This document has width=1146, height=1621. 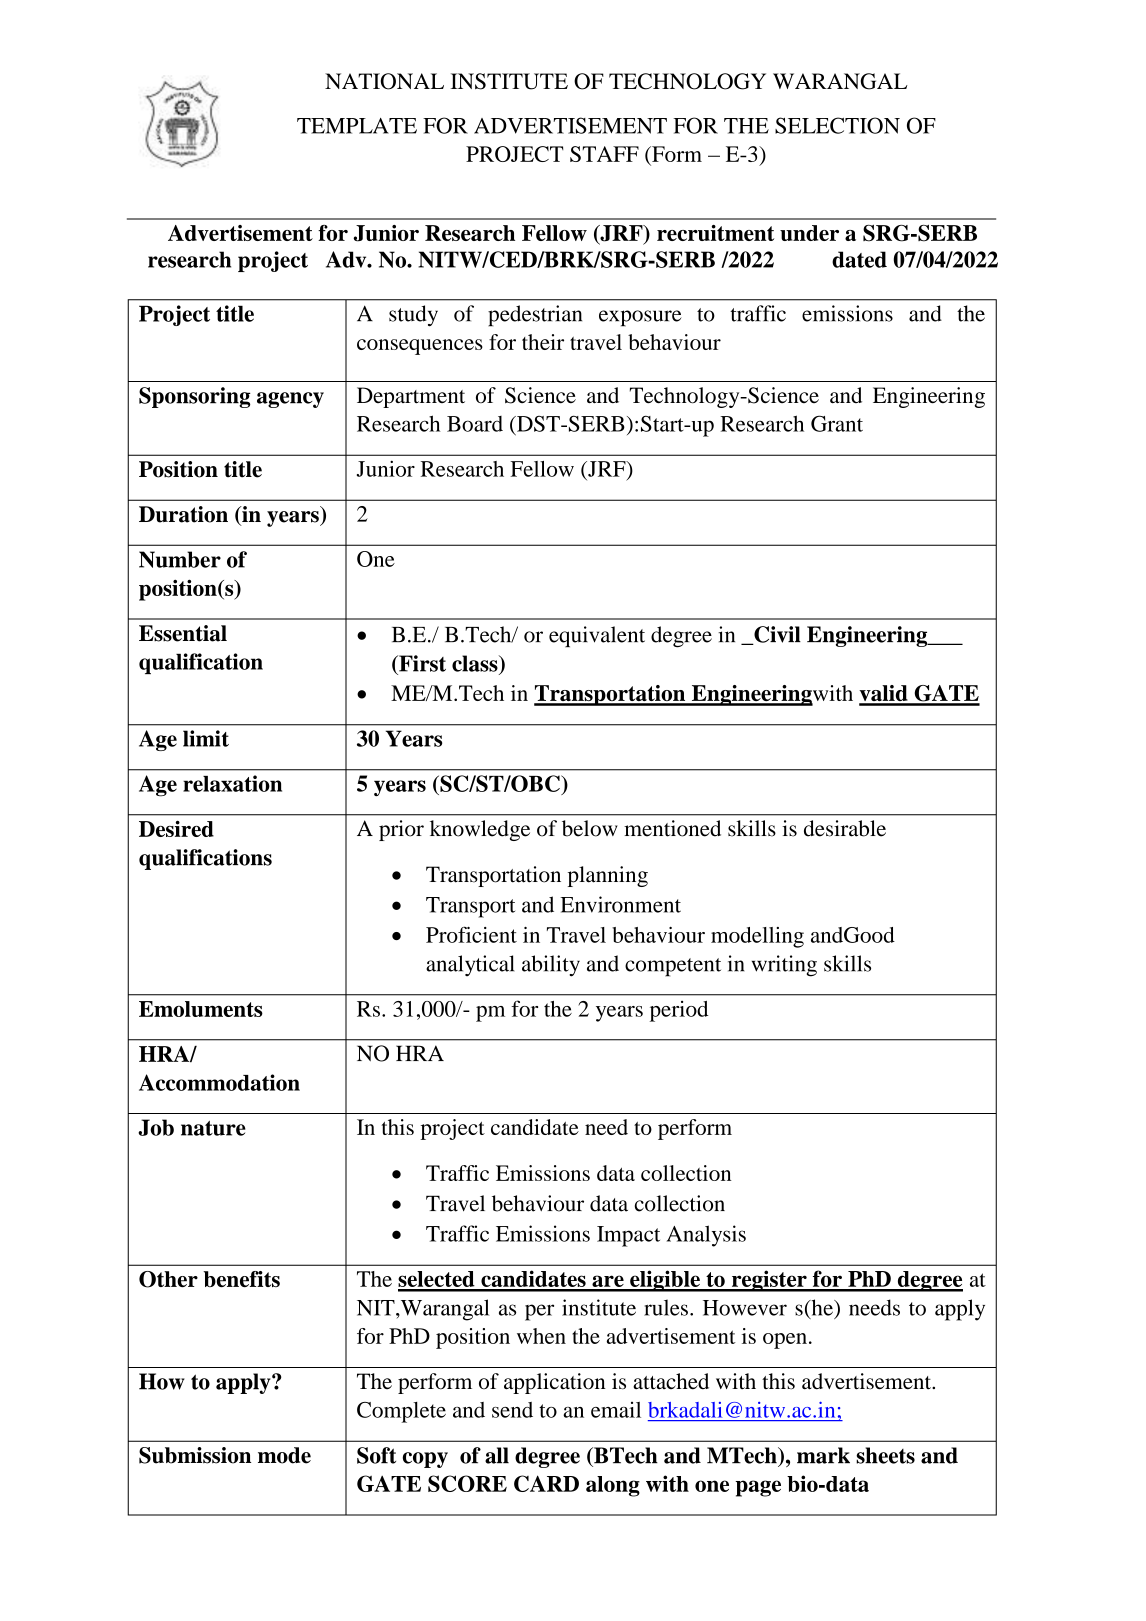 What do you see at coordinates (195, 1455) in the document?
I see `Submission` at bounding box center [195, 1455].
